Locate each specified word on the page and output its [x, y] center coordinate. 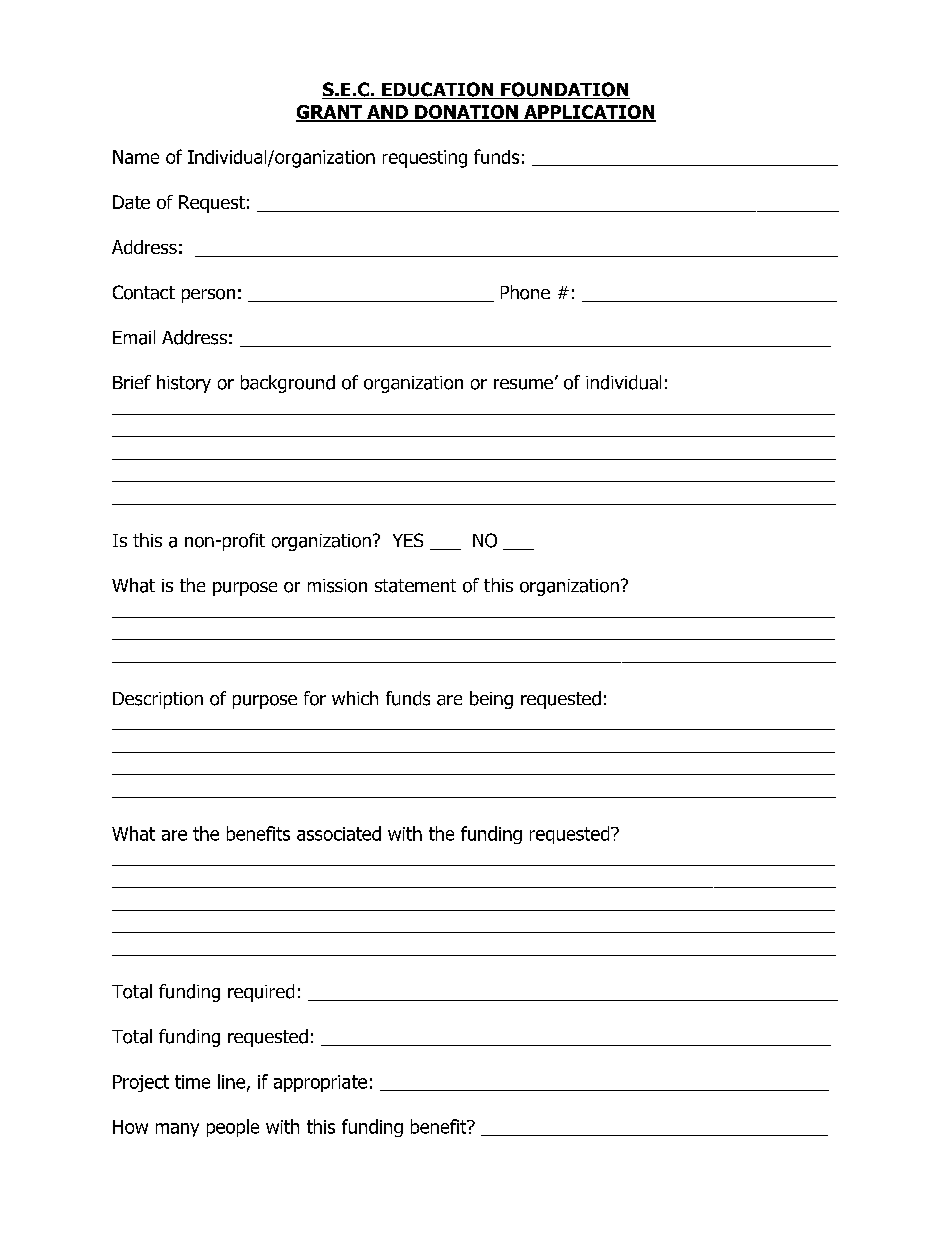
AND [387, 113]
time [192, 1082]
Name [136, 157]
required [261, 993]
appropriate [320, 1083]
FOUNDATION [564, 90]
